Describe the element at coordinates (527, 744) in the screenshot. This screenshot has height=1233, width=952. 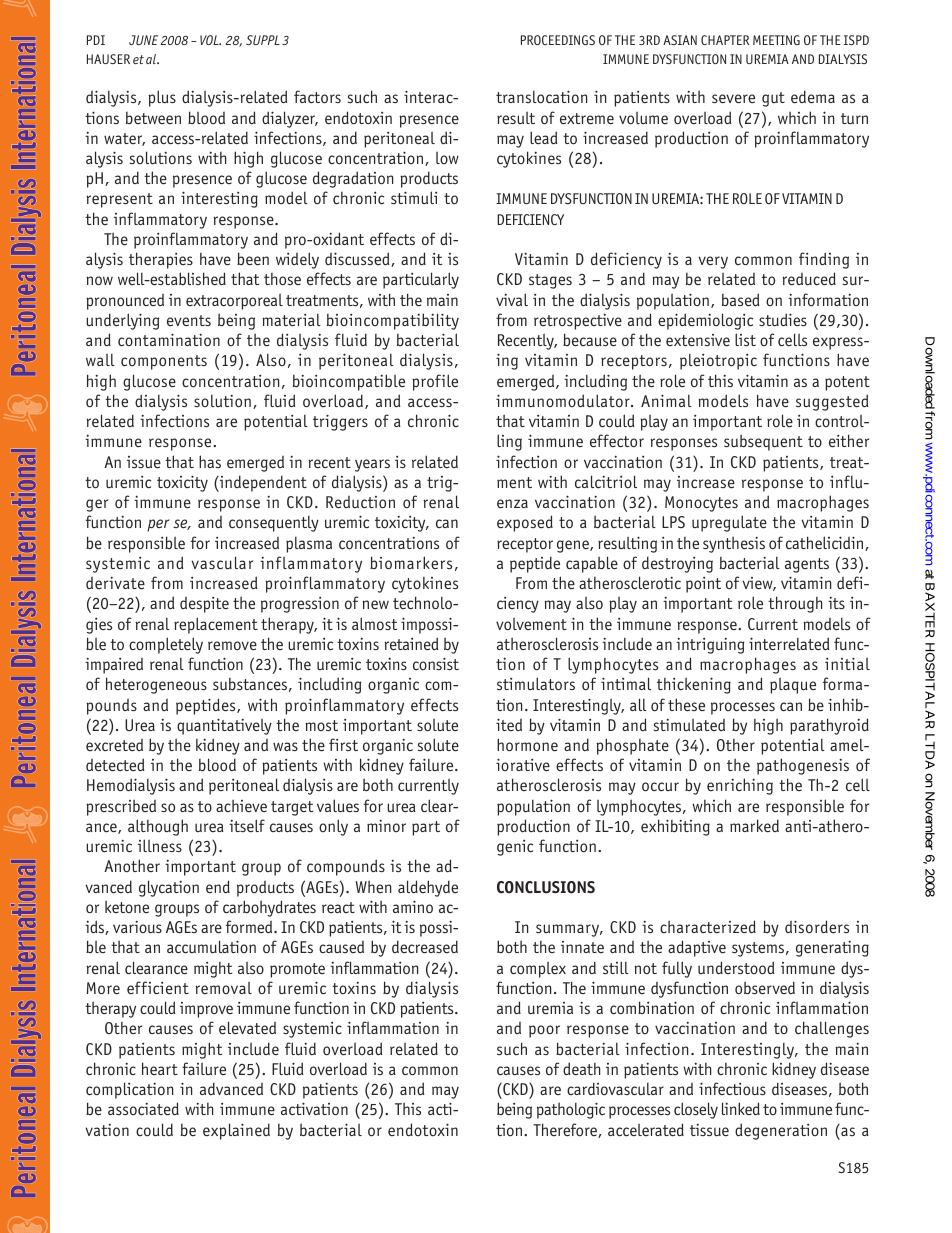
I see `hormone` at that location.
